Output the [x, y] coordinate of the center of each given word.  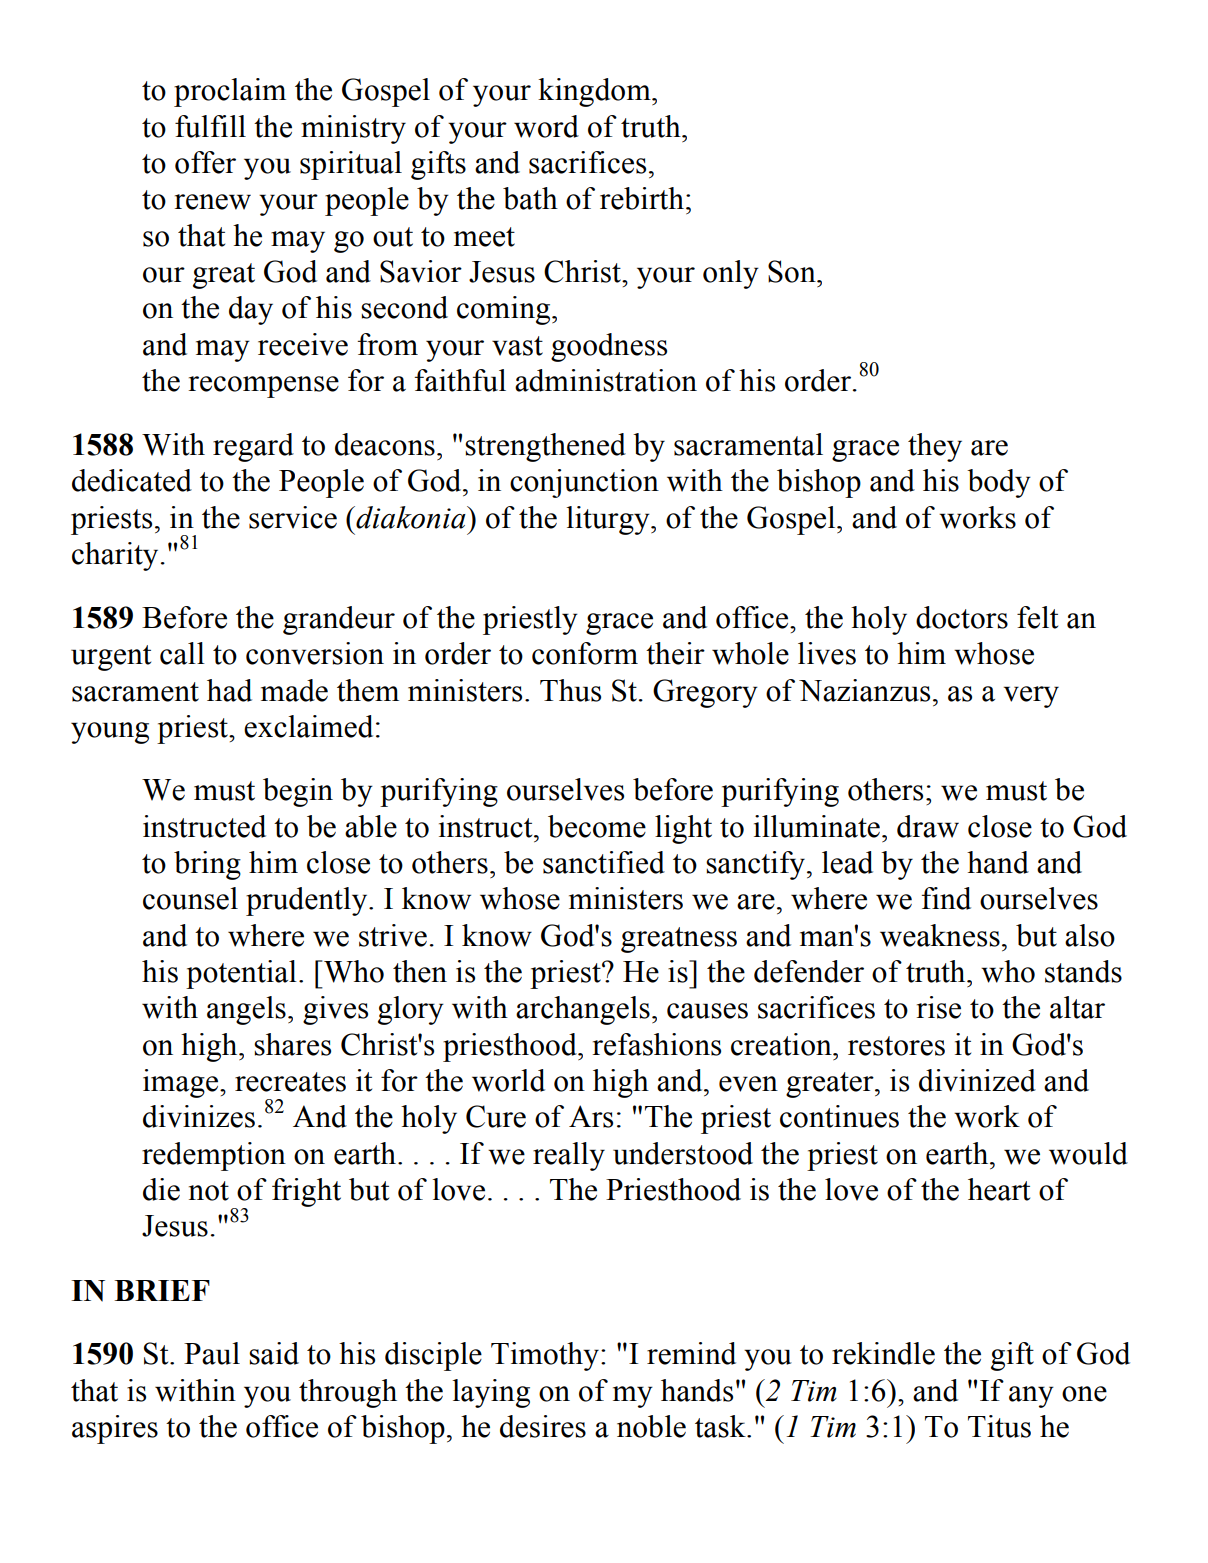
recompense [264, 387]
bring [207, 865]
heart [999, 1189]
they [935, 447]
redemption [214, 1156]
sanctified [604, 862]
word [546, 126]
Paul [212, 1353]
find [946, 898]
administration [606, 380]
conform [585, 653]
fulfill [210, 126]
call [182, 653]
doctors [962, 617]
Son [793, 271]
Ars [591, 1116]
